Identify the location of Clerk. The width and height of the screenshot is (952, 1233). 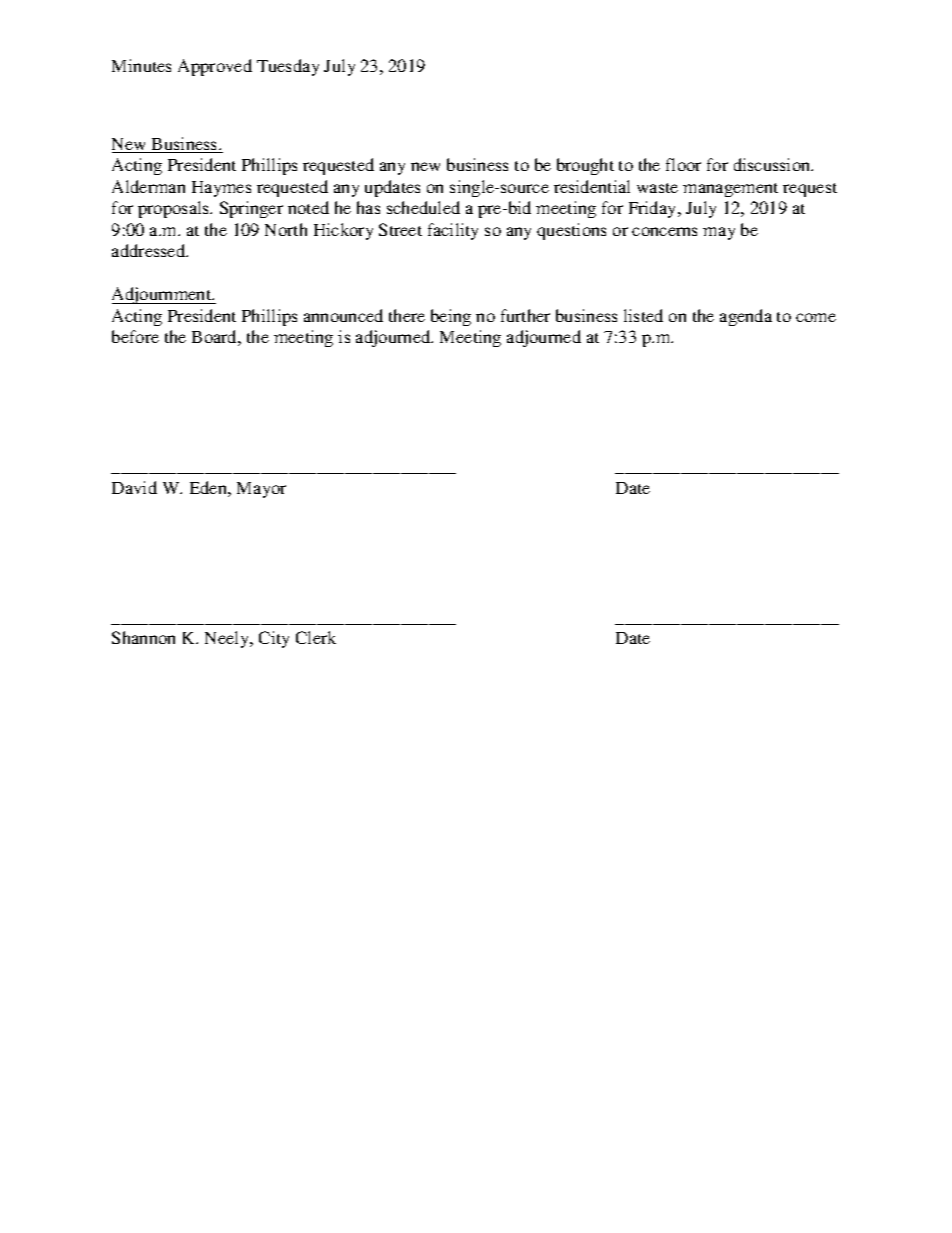
(316, 637).
